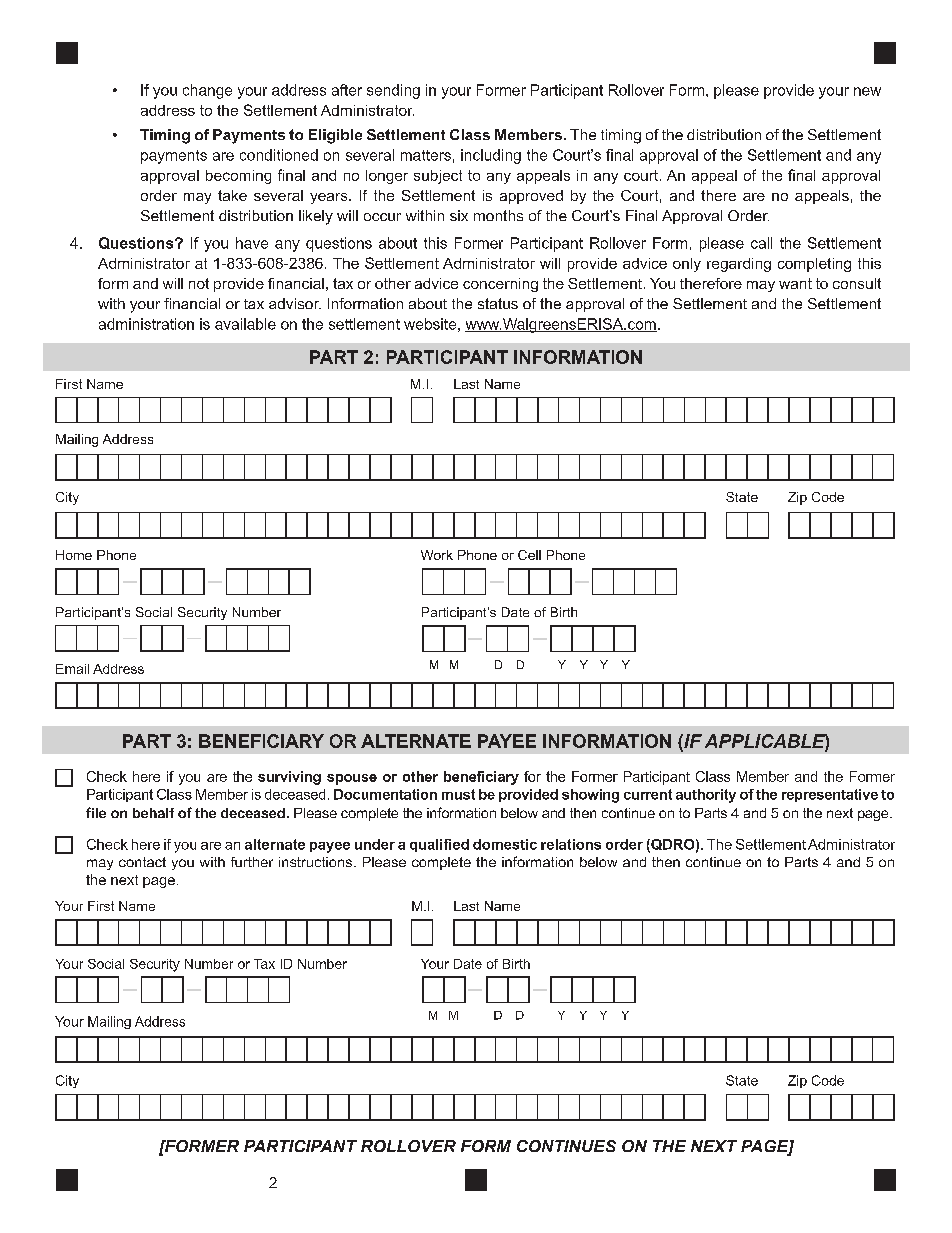 This screenshot has width=952, height=1233. Describe the element at coordinates (199, 283) in the screenshot. I see `not` at that location.
